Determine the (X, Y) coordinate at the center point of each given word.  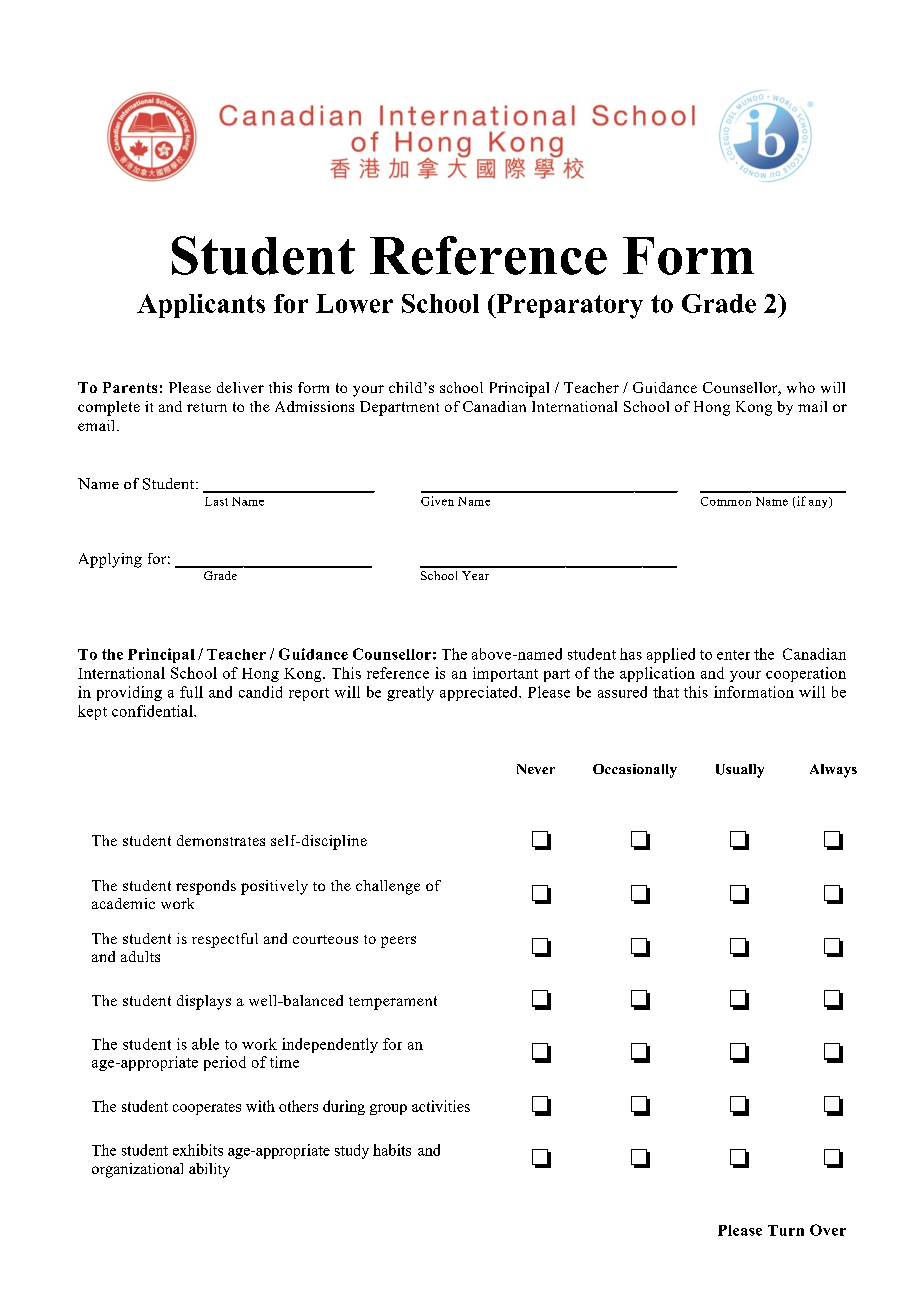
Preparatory (568, 306)
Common (726, 501)
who (801, 387)
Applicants (201, 306)
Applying (110, 560)
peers (398, 942)
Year (475, 575)
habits (392, 1150)
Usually (740, 771)
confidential (153, 711)
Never (536, 769)
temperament (393, 1003)
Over (828, 1230)
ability (209, 1170)
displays (204, 1002)
